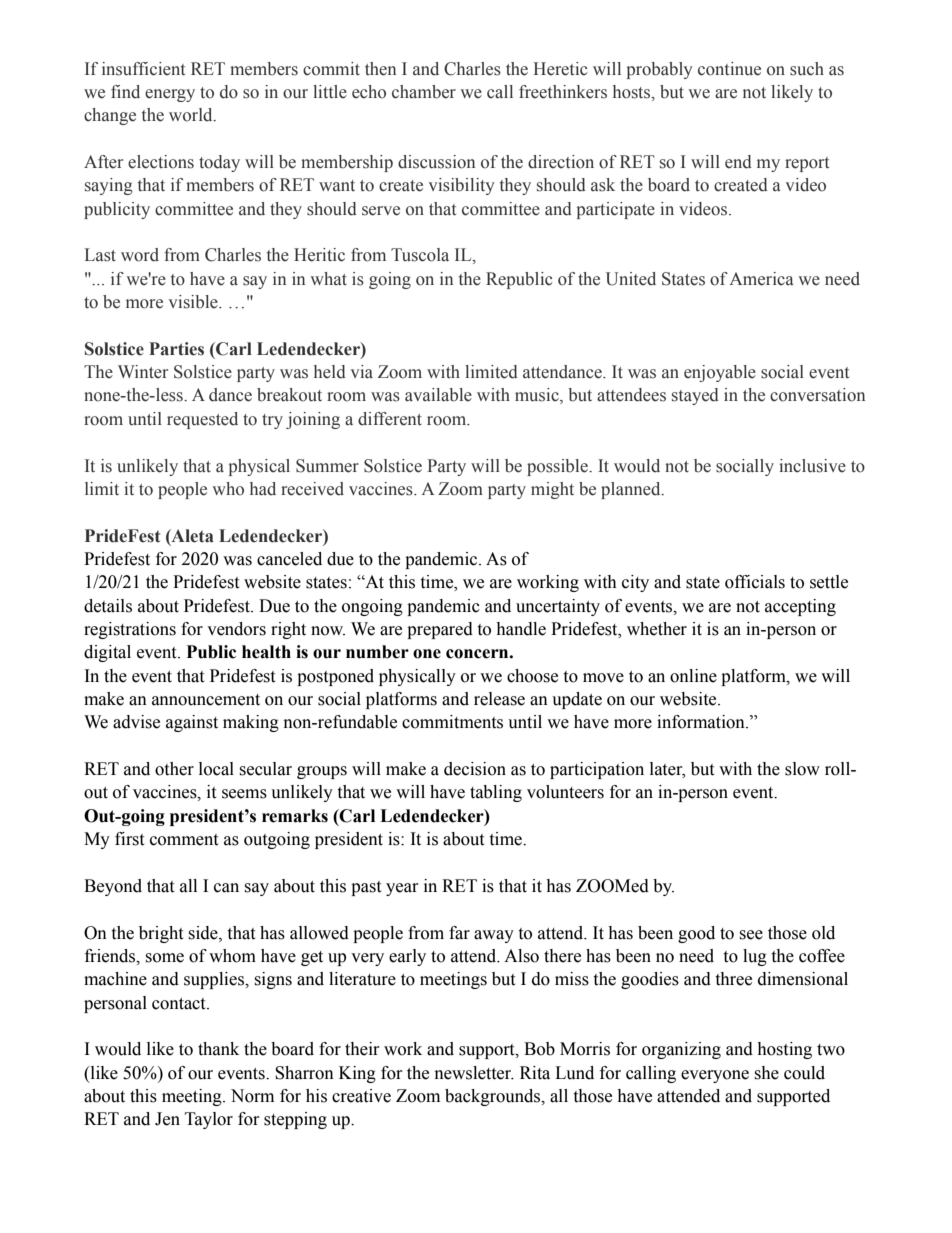  Describe the element at coordinates (802, 769) in the screenshot. I see `slow` at that location.
